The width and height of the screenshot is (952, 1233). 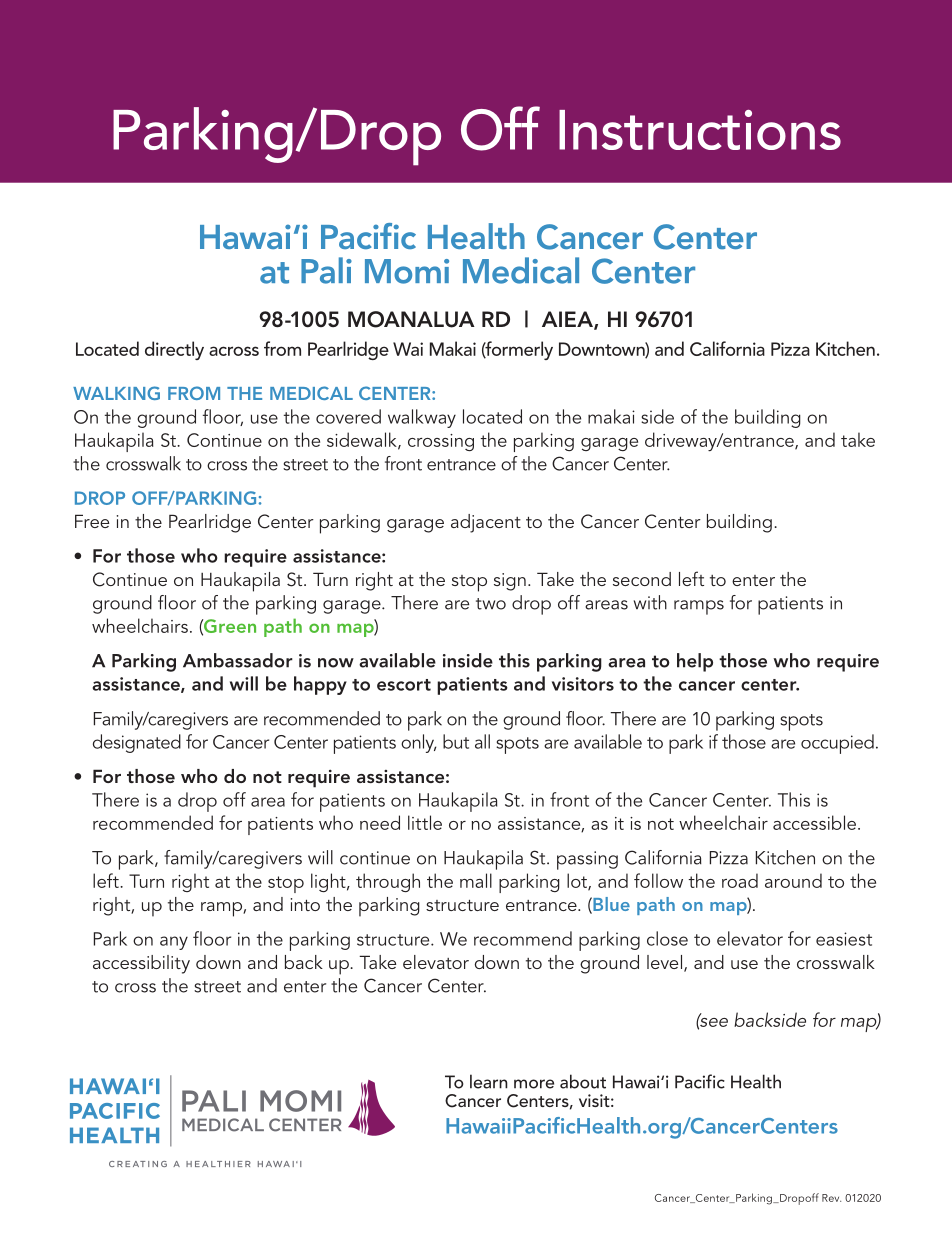 I want to click on Pali, so click(x=326, y=270).
